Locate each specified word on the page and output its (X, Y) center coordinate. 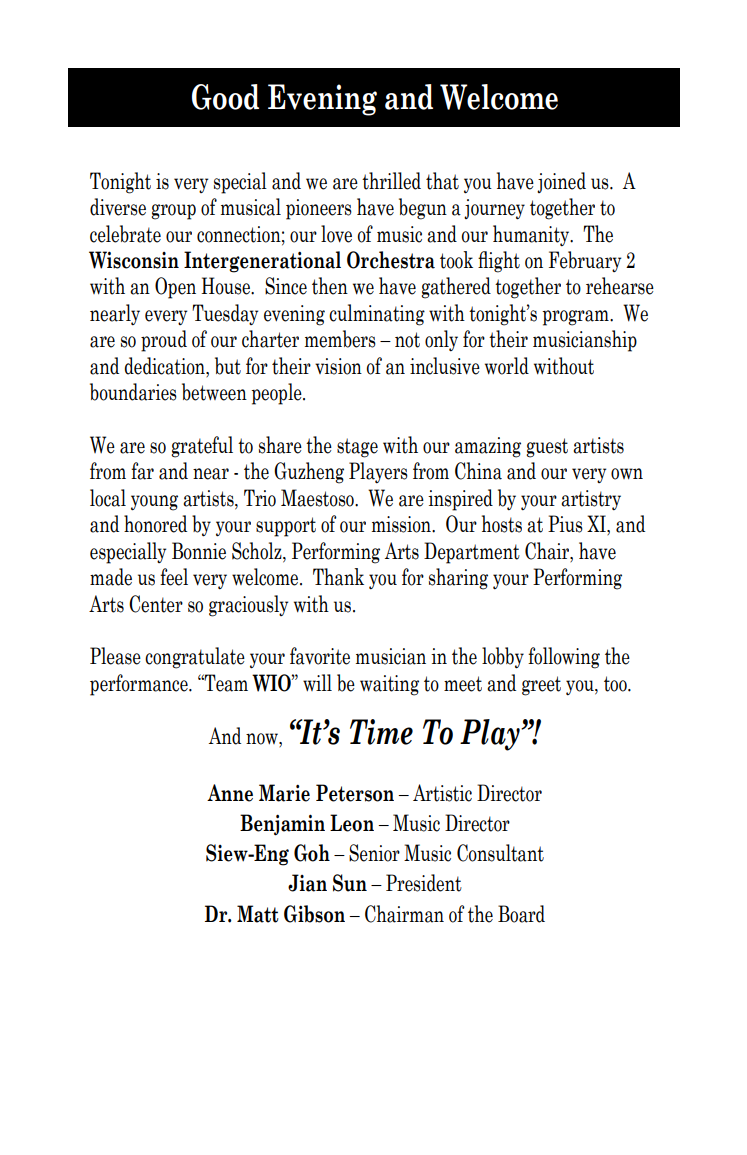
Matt (258, 914)
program (576, 318)
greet (541, 686)
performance (140, 685)
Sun (350, 883)
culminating (377, 315)
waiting (389, 685)
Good (225, 97)
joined (561, 182)
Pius (565, 524)
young (154, 503)
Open (175, 288)
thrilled (391, 181)
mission (402, 524)
